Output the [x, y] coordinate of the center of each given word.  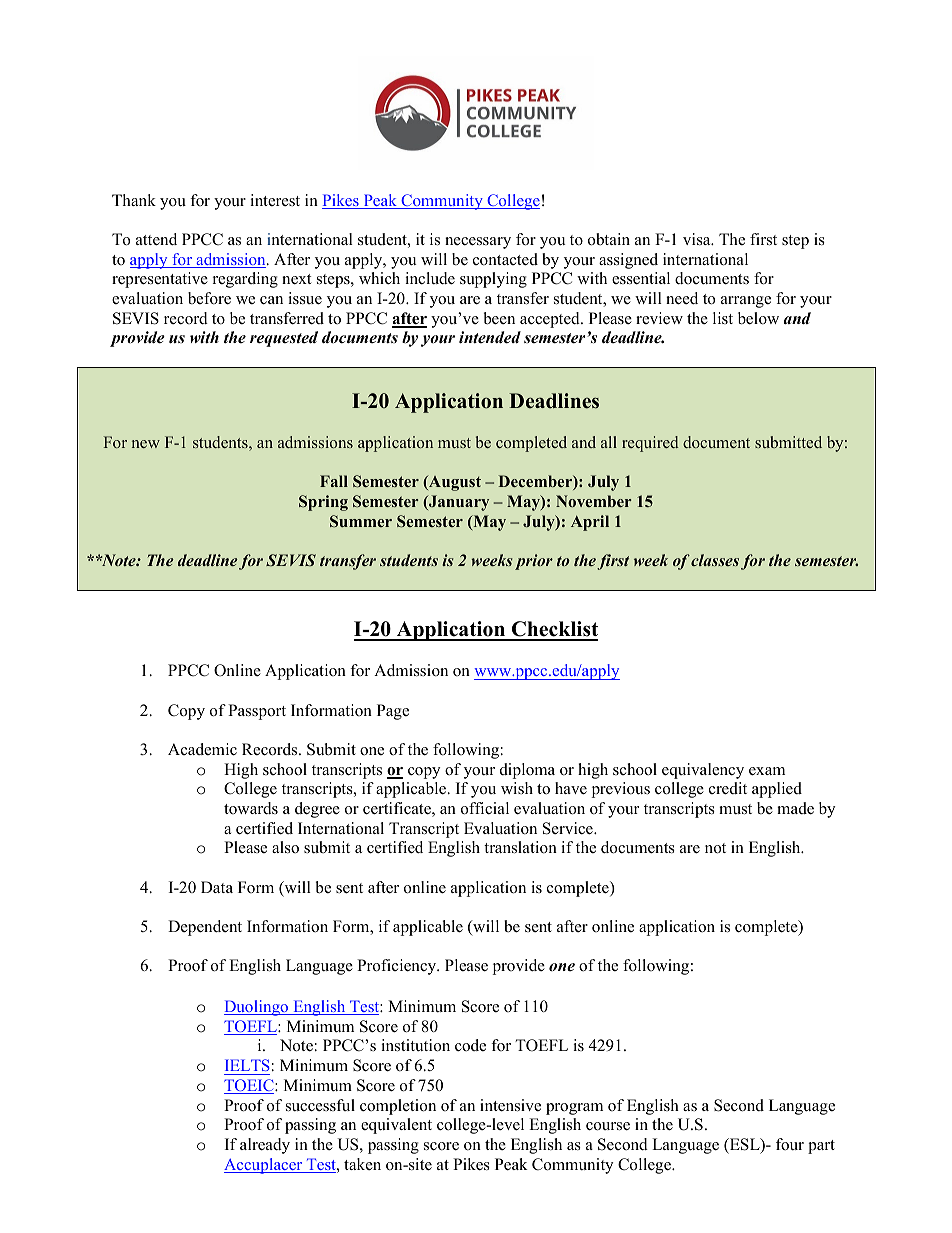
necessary [478, 243]
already [265, 1146]
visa [698, 239]
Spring [323, 503]
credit [728, 788]
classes [715, 560]
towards [251, 808]
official [485, 808]
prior [534, 562]
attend [156, 239]
